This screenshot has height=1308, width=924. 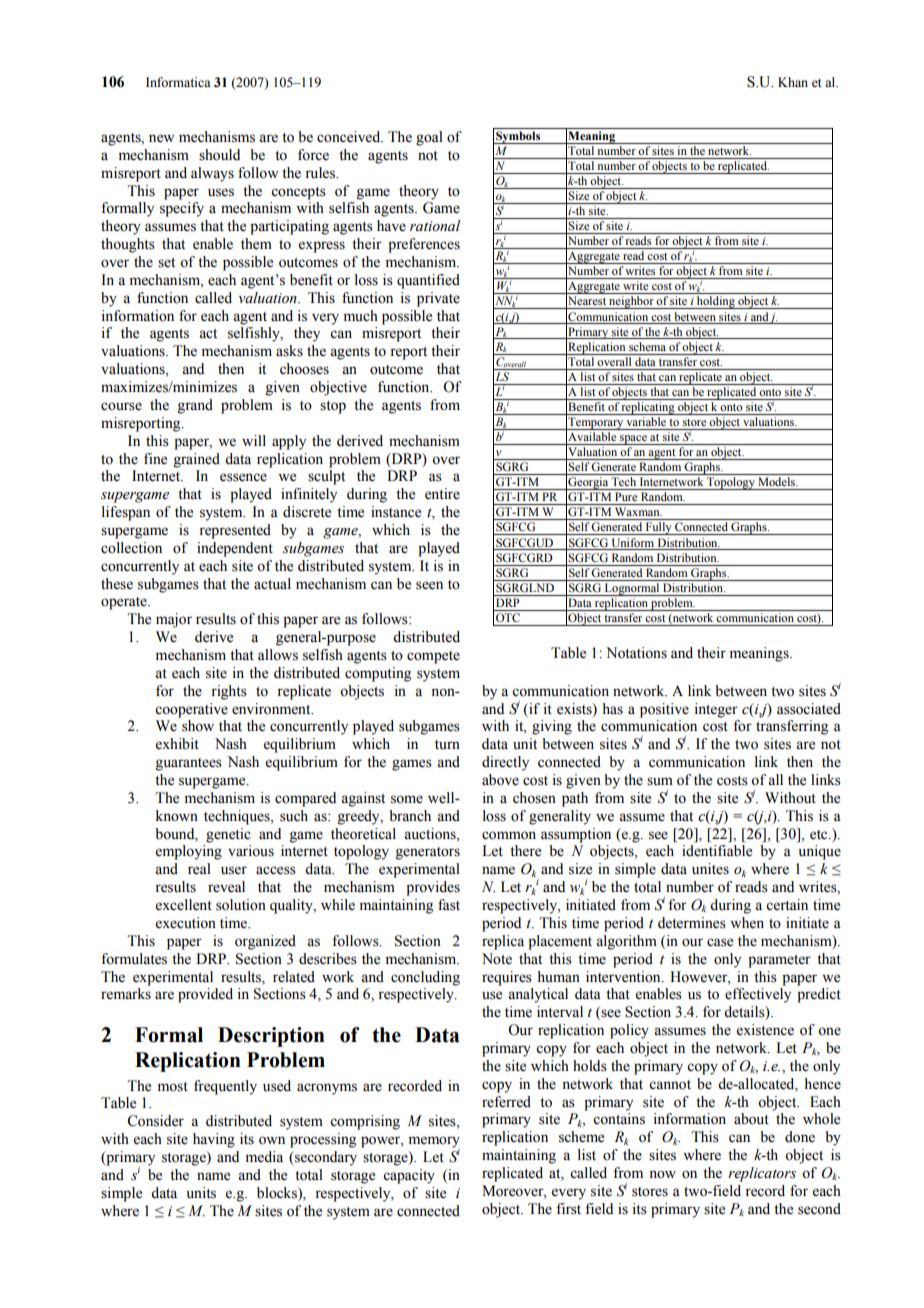 What do you see at coordinates (751, 1119) in the screenshot?
I see `about` at bounding box center [751, 1119].
